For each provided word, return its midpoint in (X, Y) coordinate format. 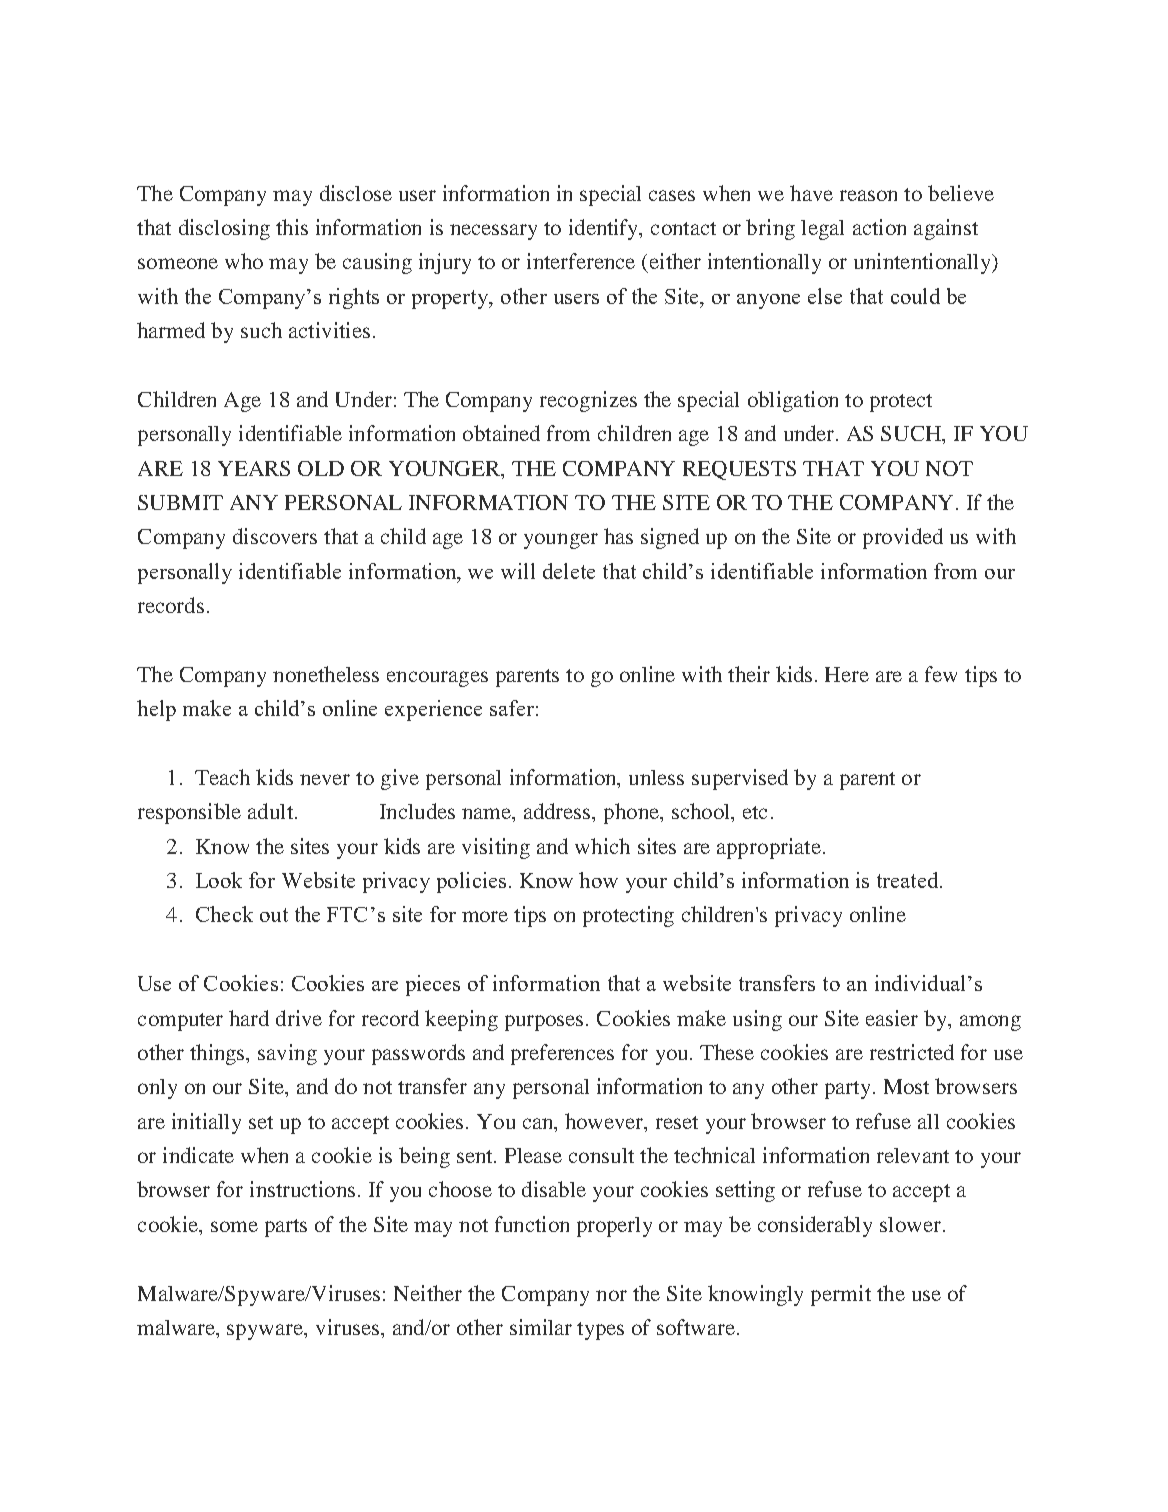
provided (903, 538)
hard (249, 1018)
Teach (222, 777)
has (618, 536)
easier (892, 1018)
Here (847, 674)
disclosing (224, 229)
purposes (544, 1023)
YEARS (254, 468)
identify (605, 229)
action (879, 227)
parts (286, 1228)
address (558, 811)
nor (611, 1295)
